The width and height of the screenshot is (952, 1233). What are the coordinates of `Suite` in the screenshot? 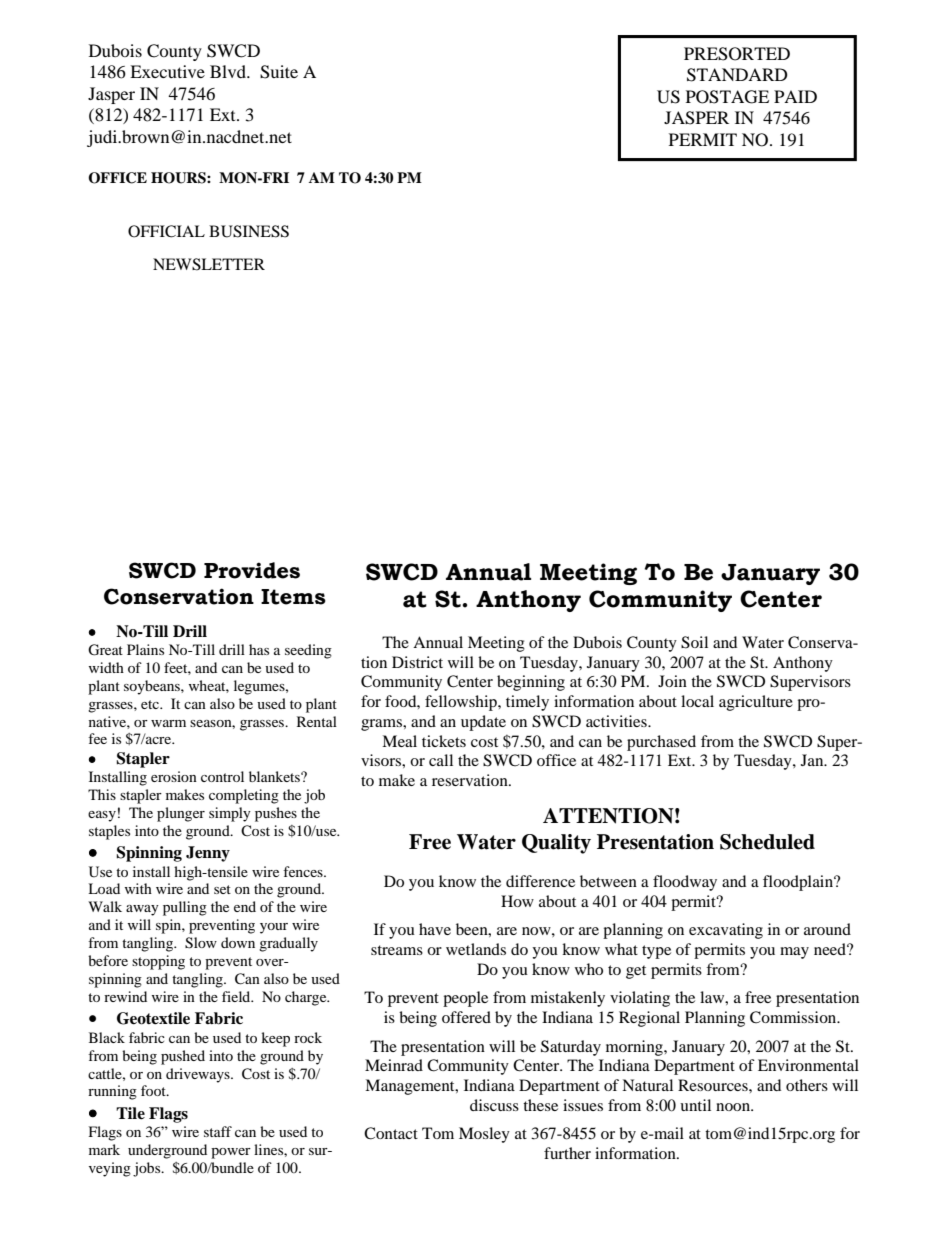 It's located at (279, 72).
